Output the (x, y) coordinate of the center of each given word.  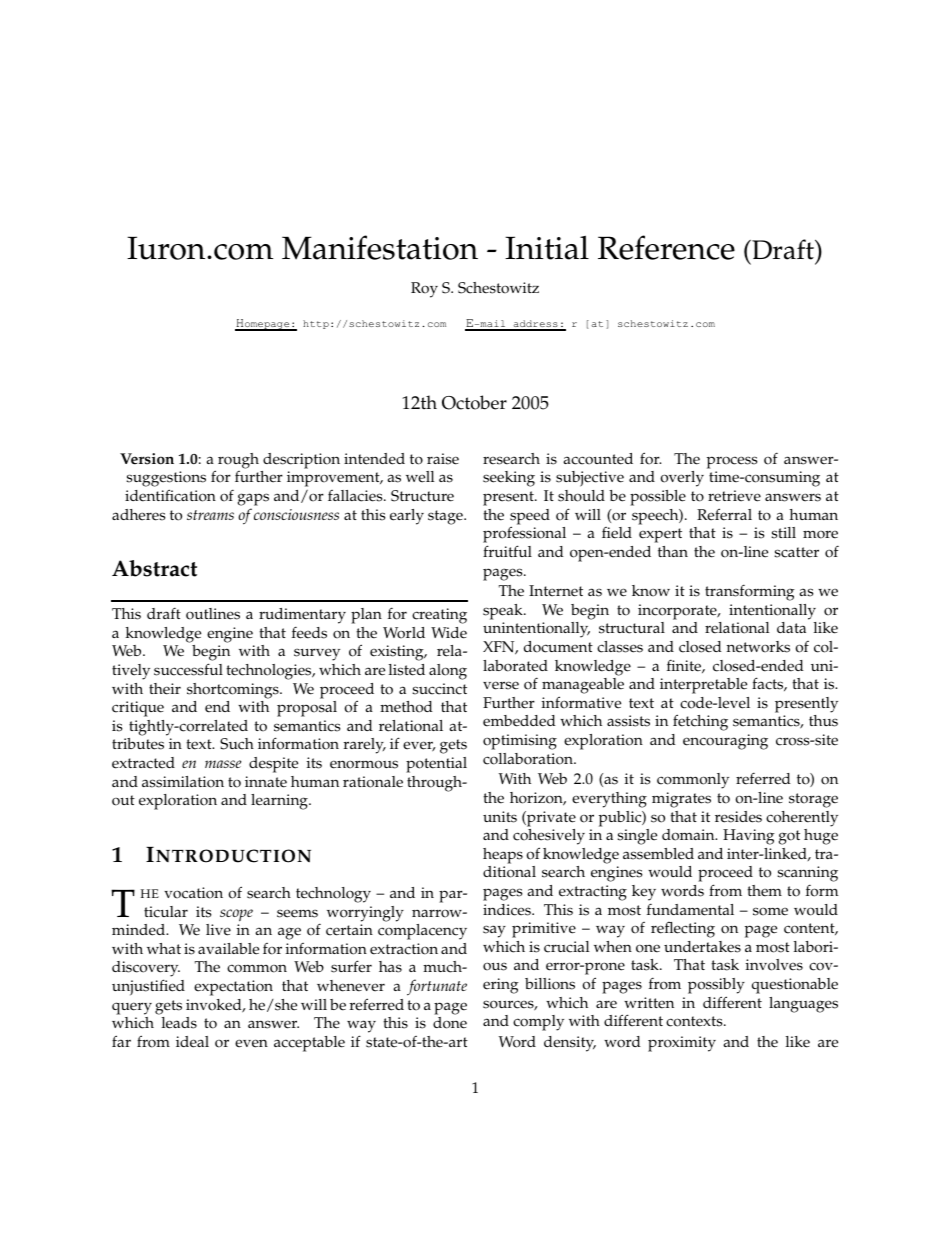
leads (179, 1023)
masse (223, 764)
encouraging (725, 742)
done (450, 1023)
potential (436, 765)
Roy (424, 290)
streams (210, 515)
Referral (724, 514)
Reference (666, 247)
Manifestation (380, 247)
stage (446, 517)
